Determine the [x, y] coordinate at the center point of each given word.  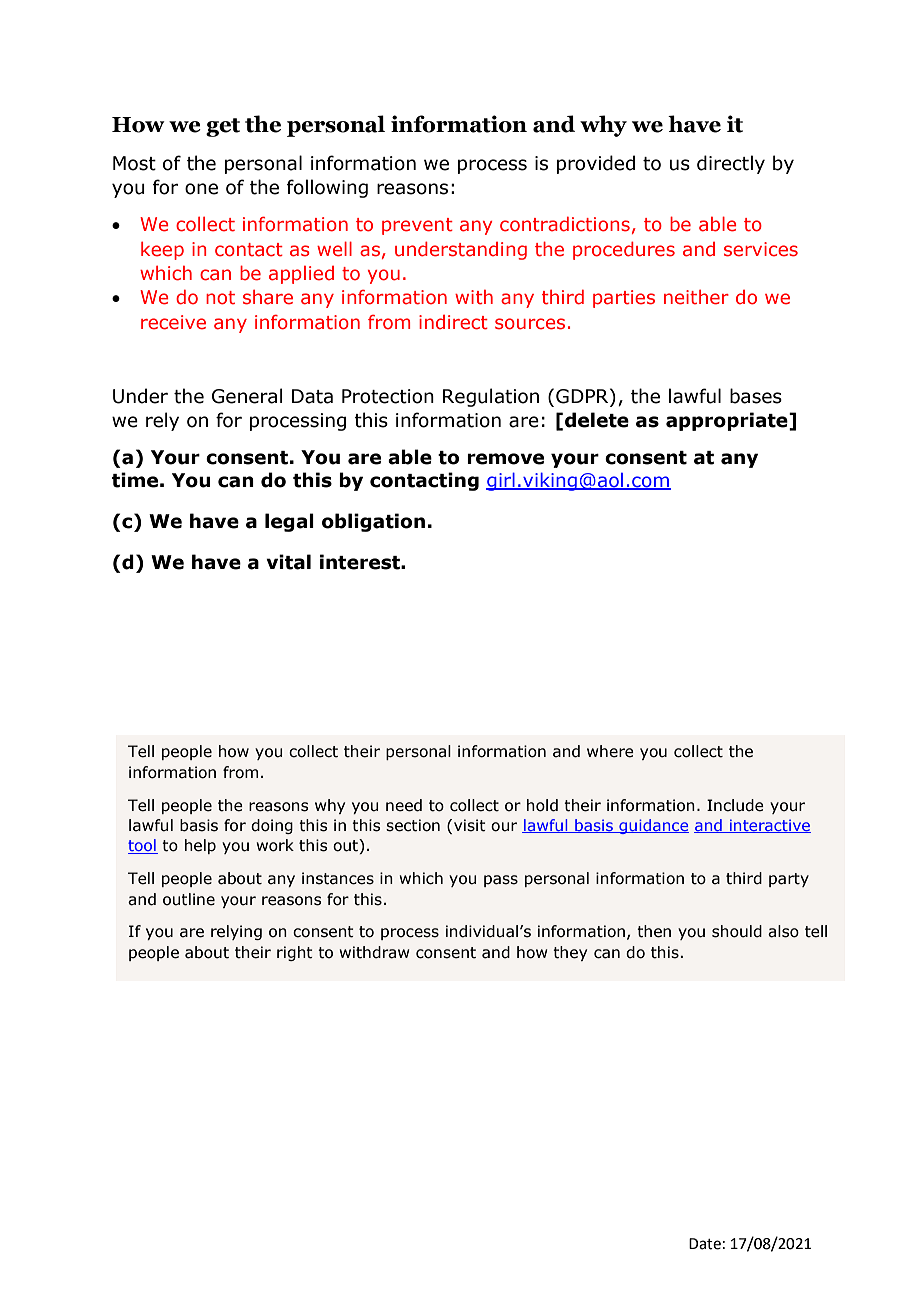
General [247, 396]
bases [756, 396]
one [201, 189]
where [610, 751]
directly [731, 164]
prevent [417, 226]
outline [189, 899]
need [404, 805]
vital [288, 562]
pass [501, 881]
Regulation [491, 397]
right [295, 953]
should [737, 931]
